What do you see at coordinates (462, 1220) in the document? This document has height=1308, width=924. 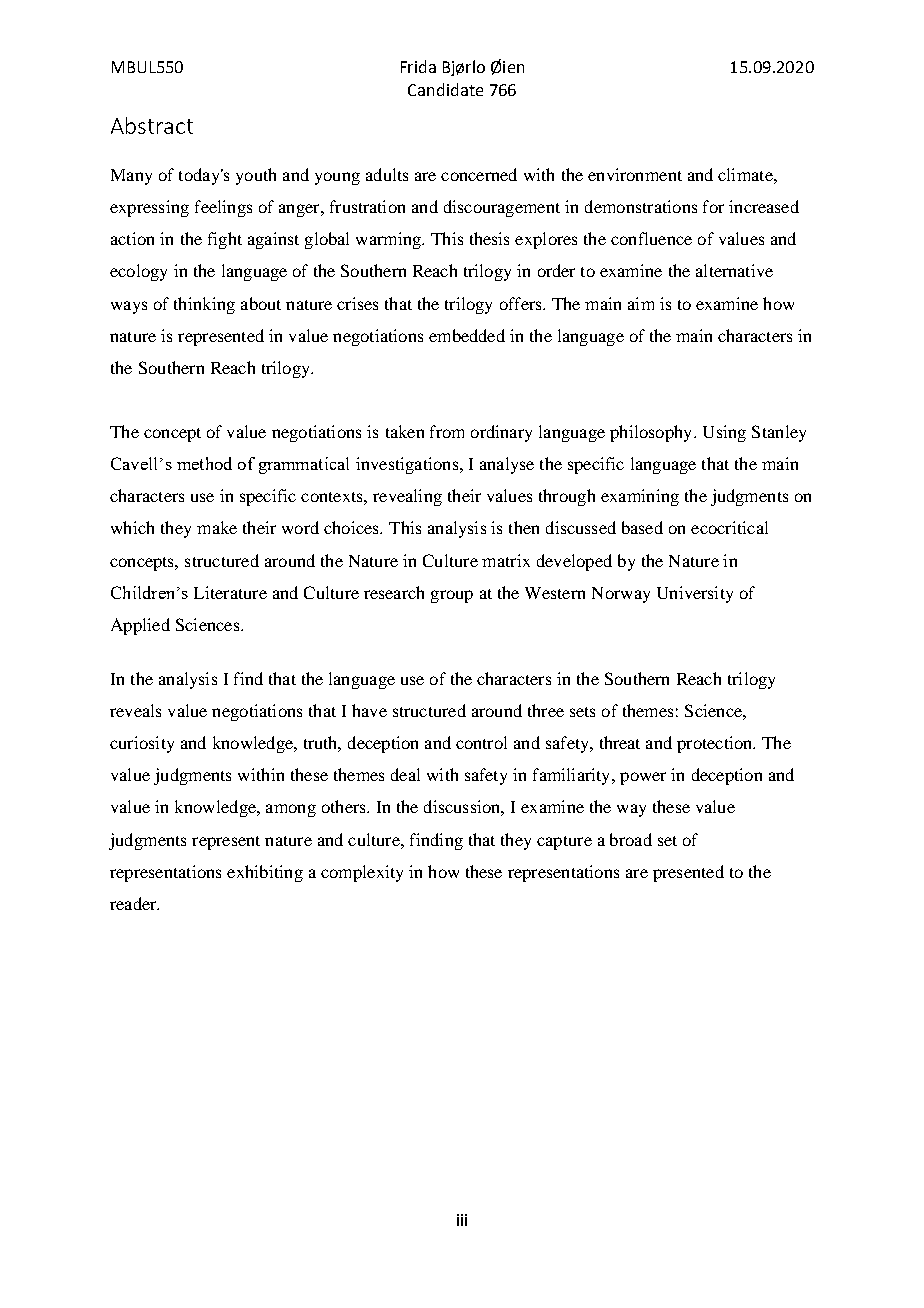 I see `iii` at bounding box center [462, 1220].
